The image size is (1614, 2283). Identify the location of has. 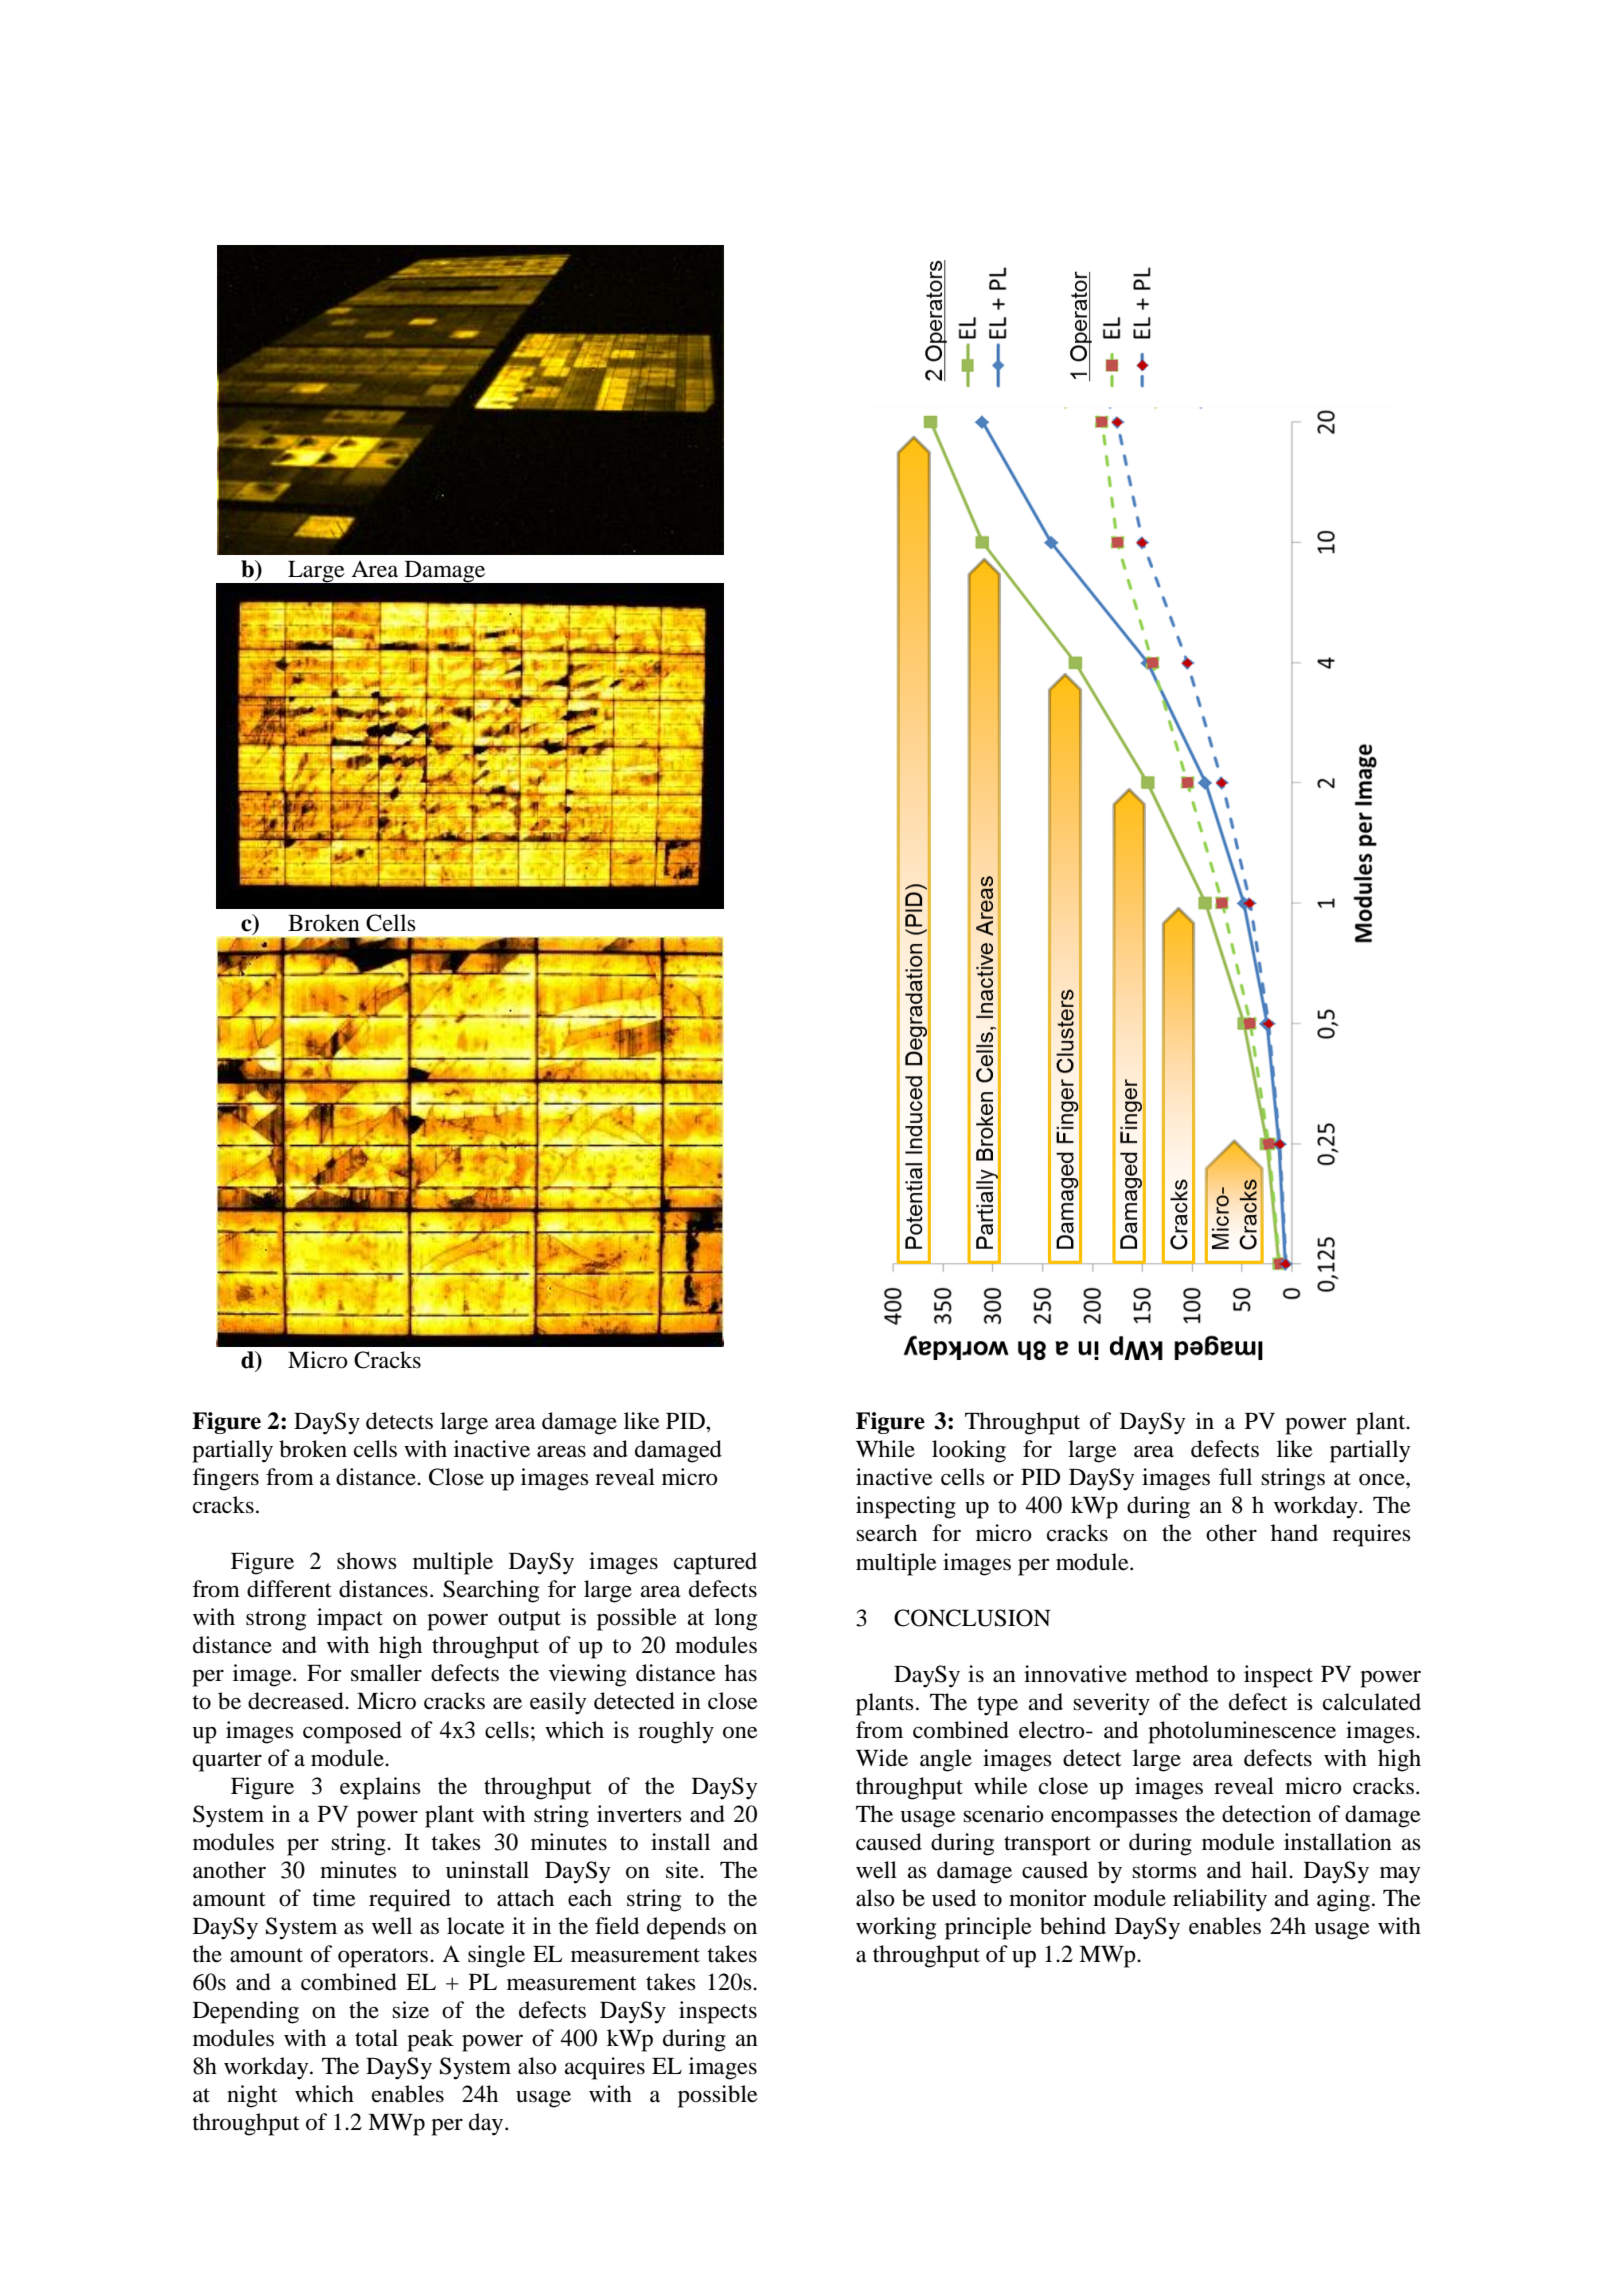
(741, 1673).
